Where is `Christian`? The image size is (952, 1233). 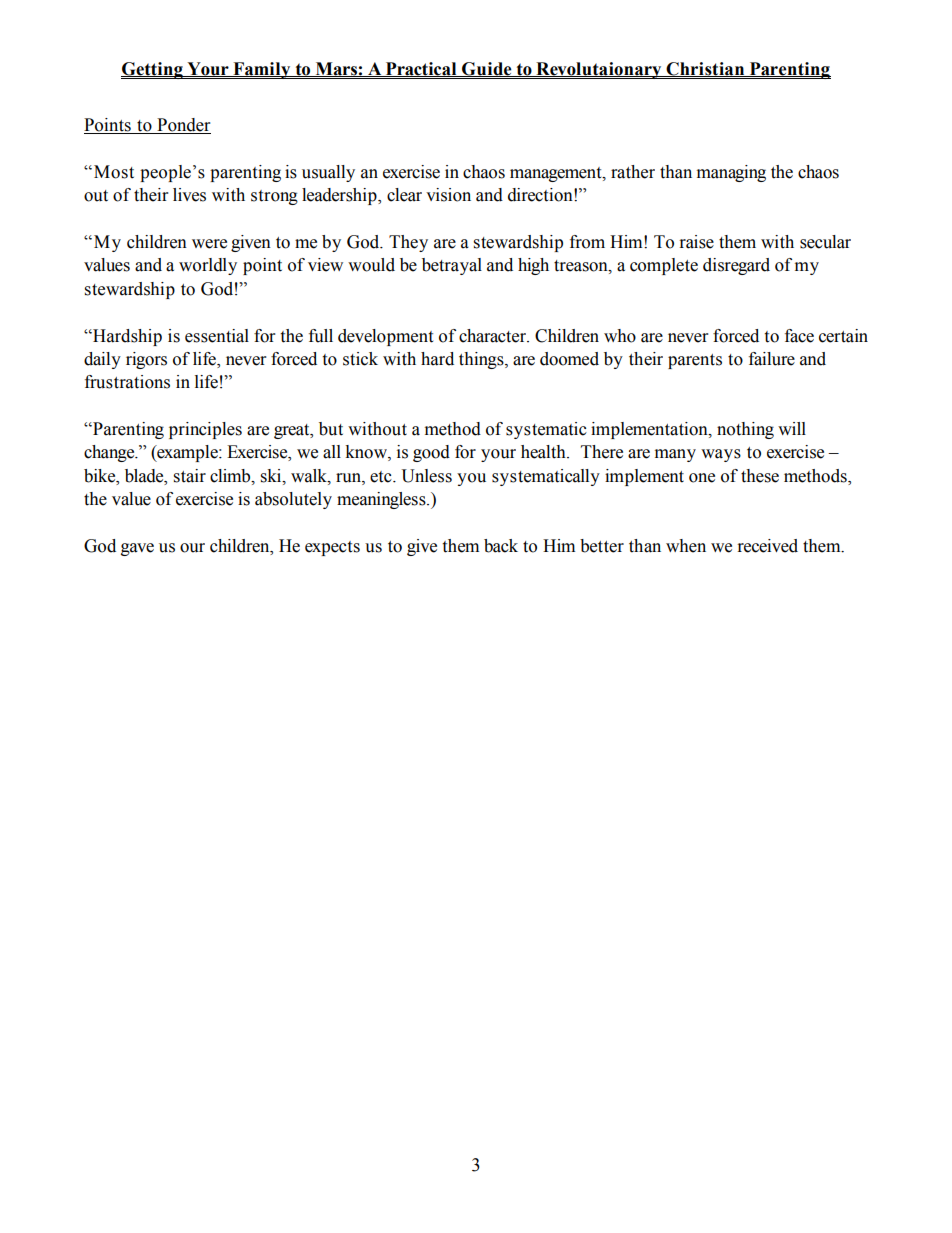
Christian is located at coordinates (705, 69).
